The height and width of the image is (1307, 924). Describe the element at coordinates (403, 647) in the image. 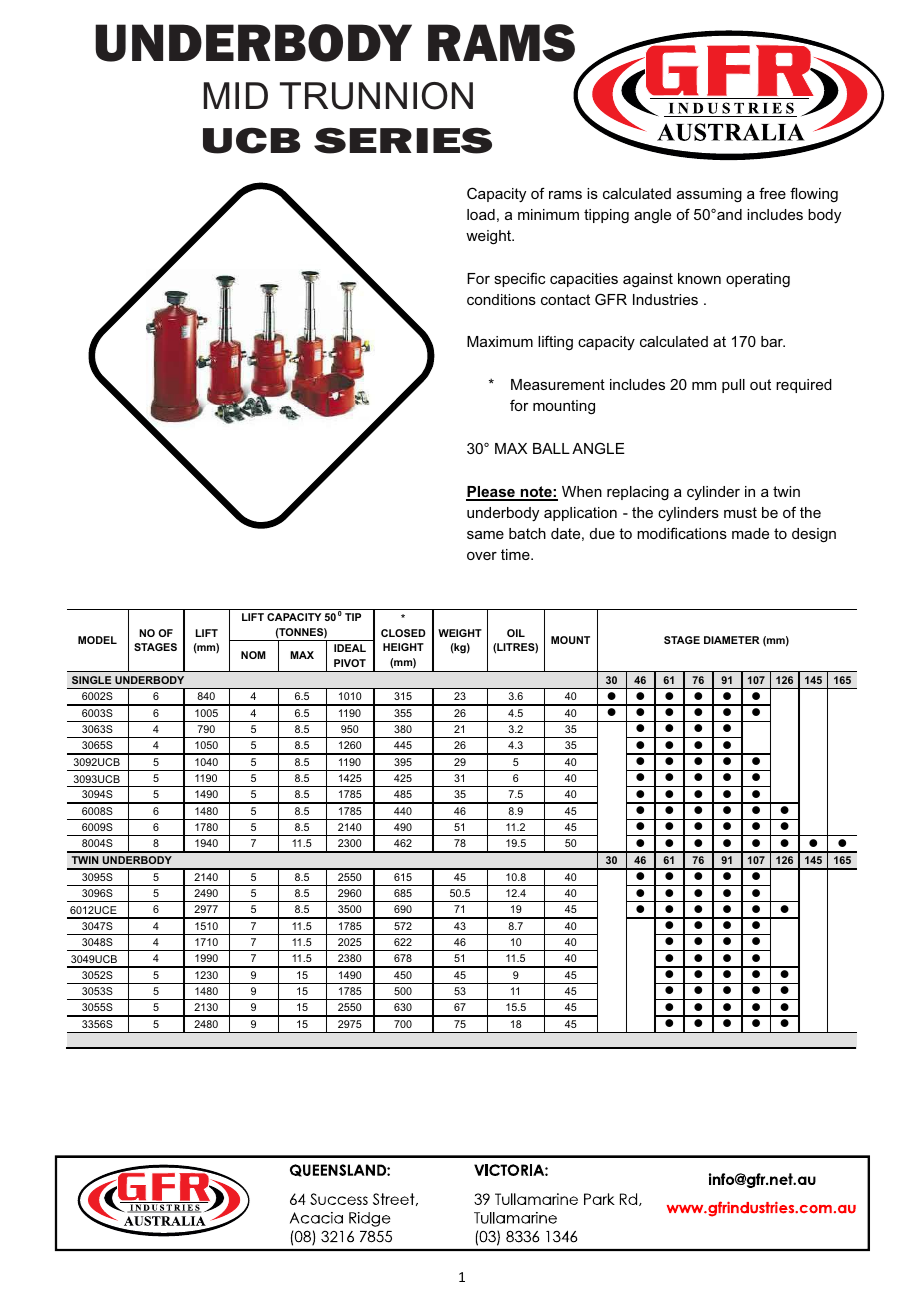

I see `HEIGHT` at that location.
